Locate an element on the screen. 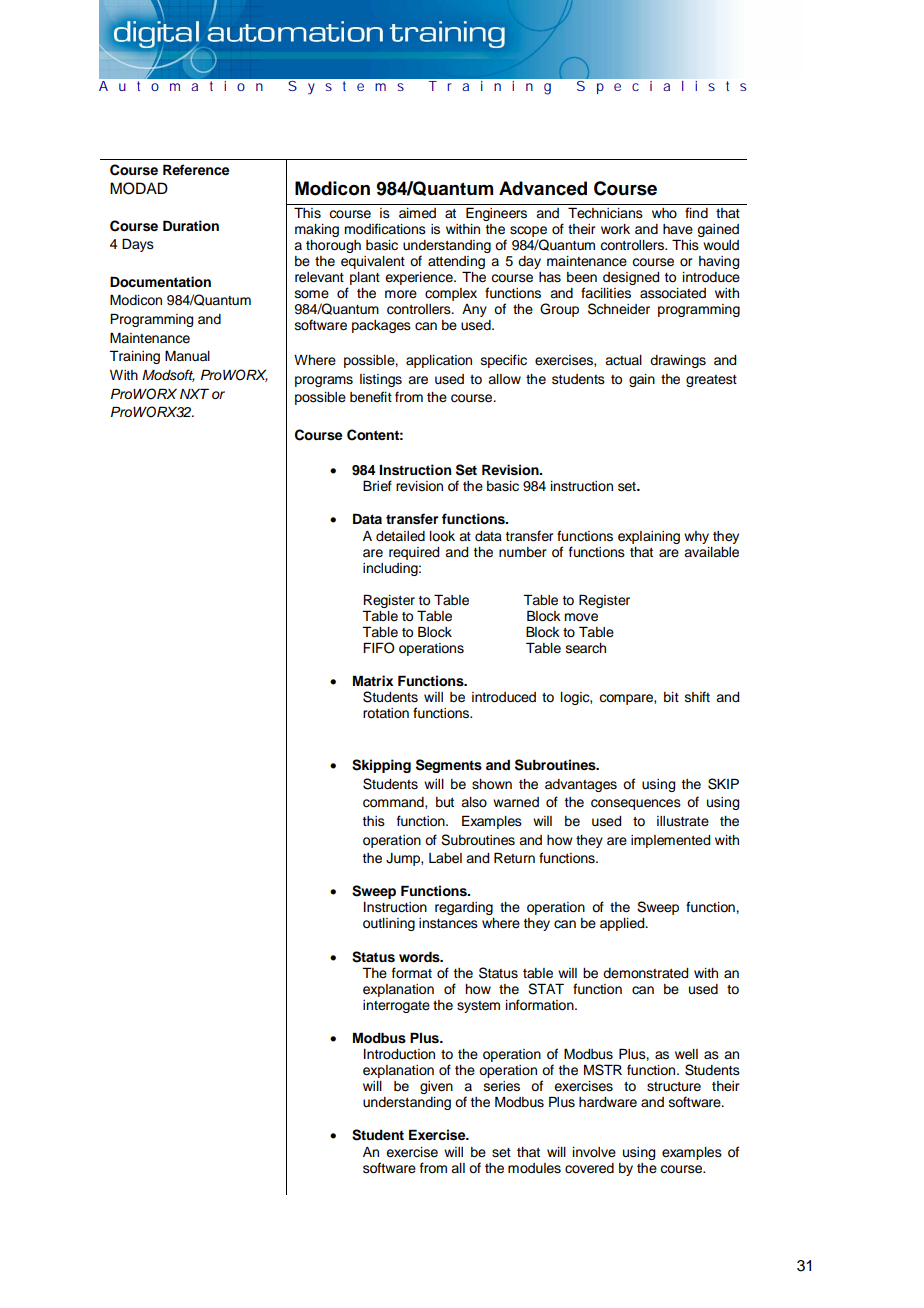 The image size is (924, 1308). involve is located at coordinates (594, 1152).
